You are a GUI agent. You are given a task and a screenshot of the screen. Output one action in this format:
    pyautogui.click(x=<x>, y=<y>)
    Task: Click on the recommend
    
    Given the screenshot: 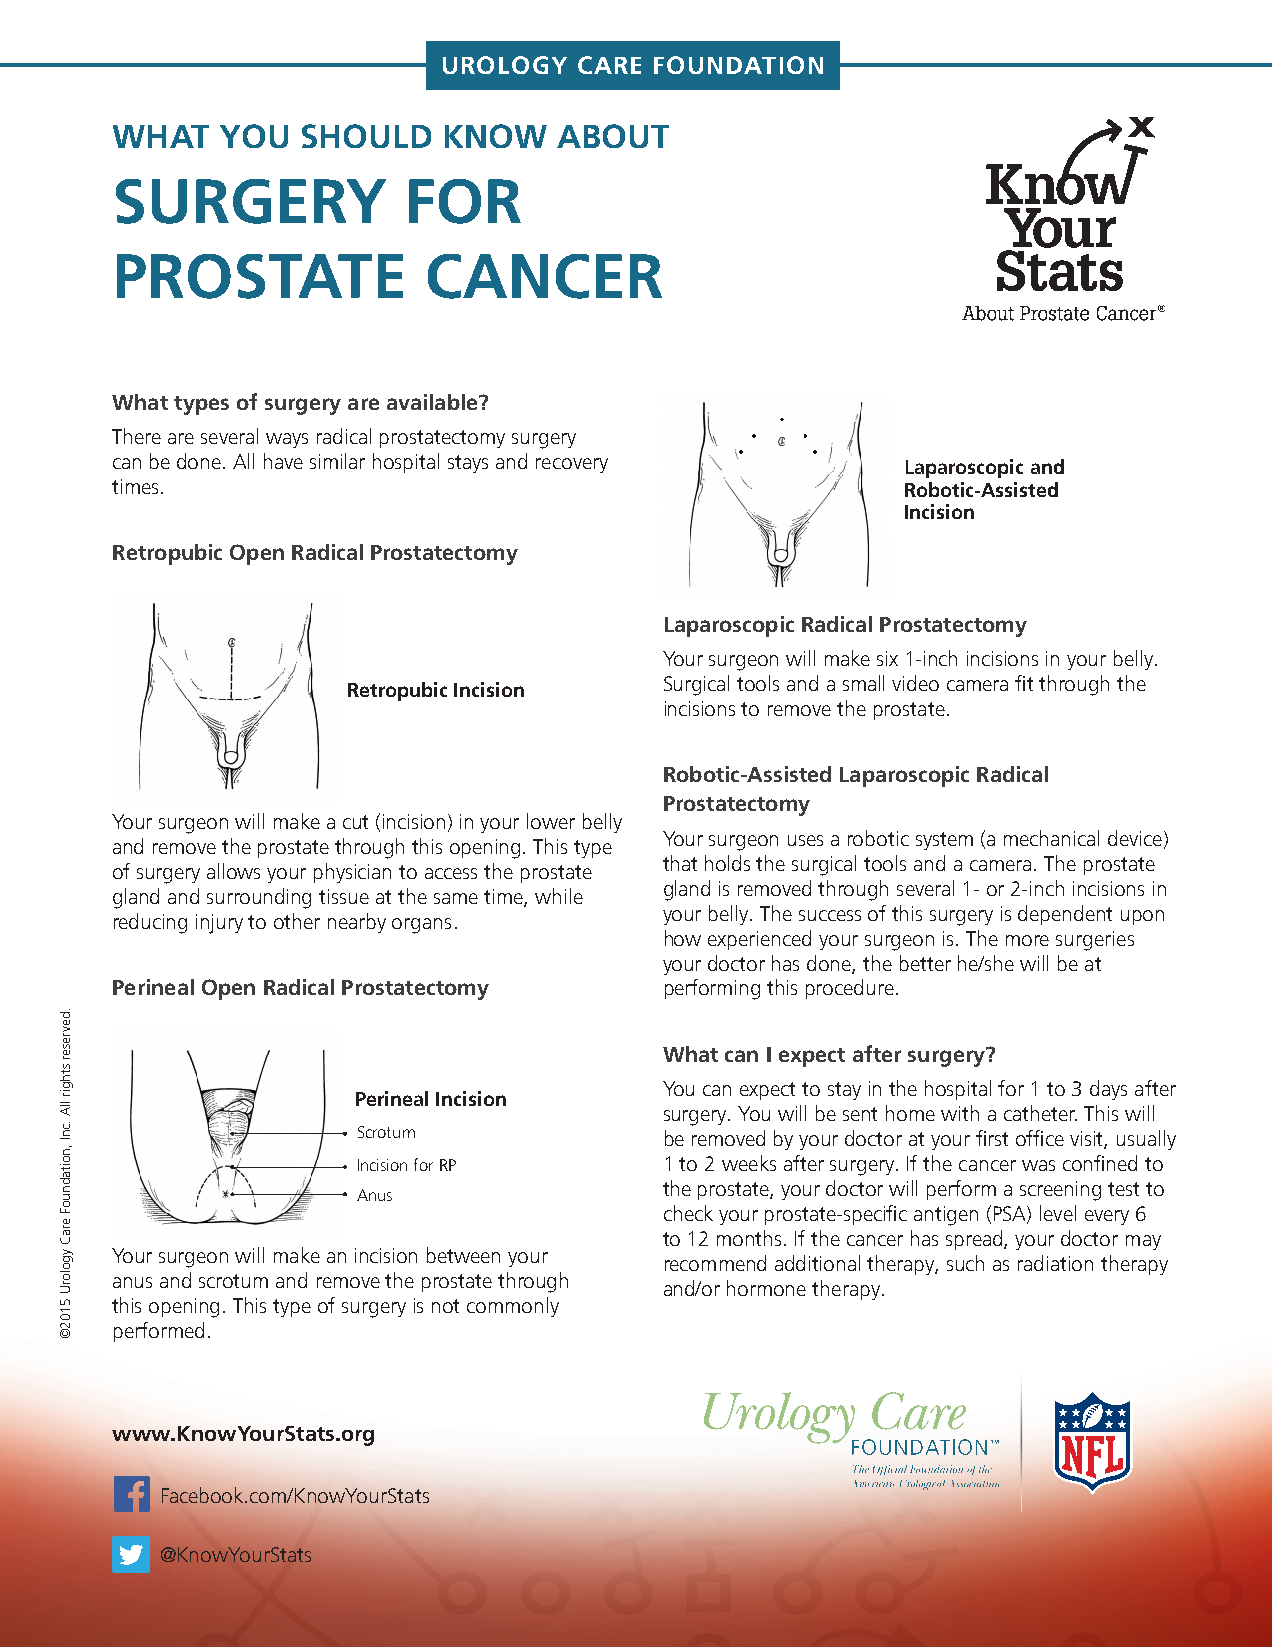 What is the action you would take?
    pyautogui.click(x=715, y=1263)
